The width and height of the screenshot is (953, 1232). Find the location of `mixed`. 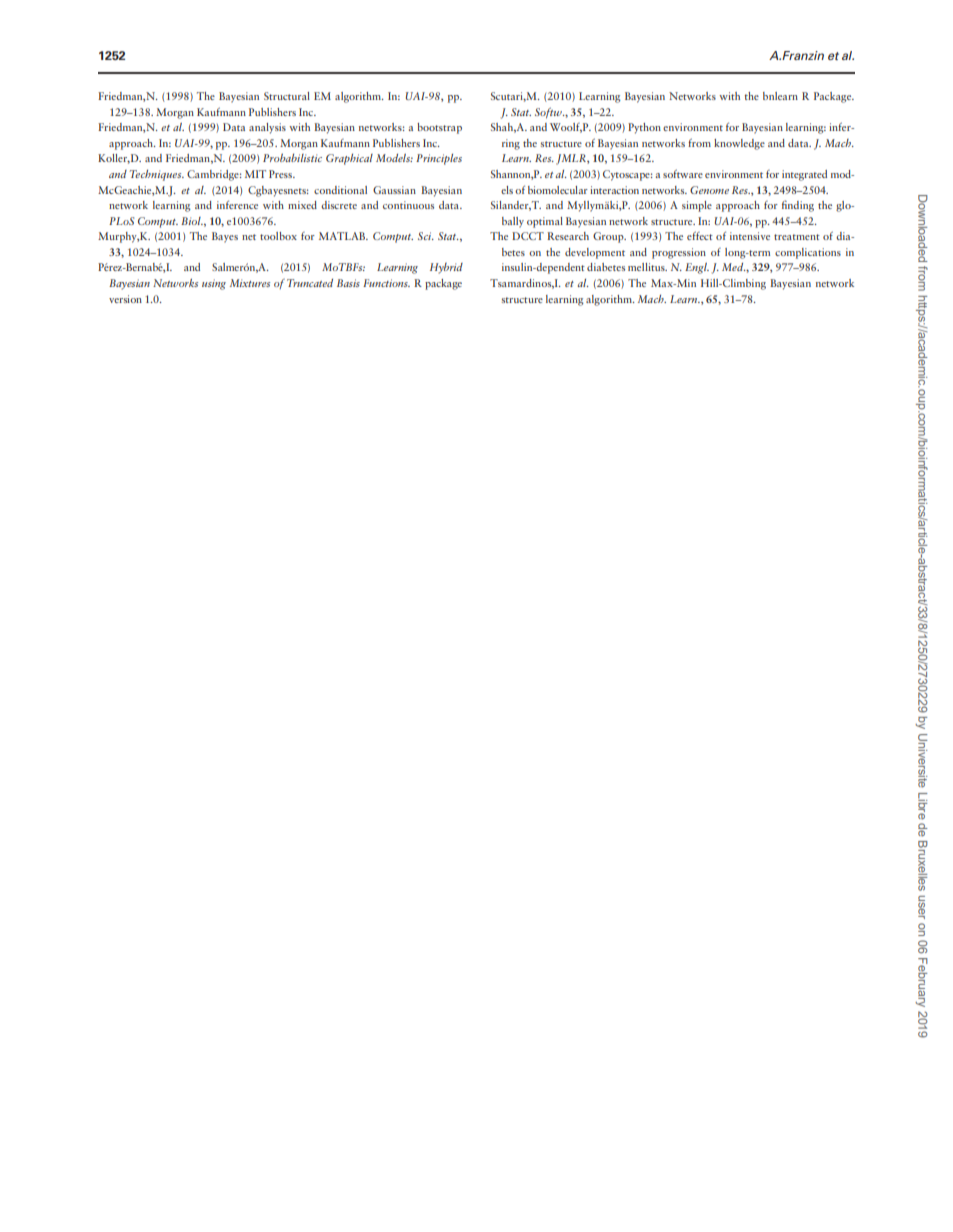

mixed is located at coordinates (302, 205).
